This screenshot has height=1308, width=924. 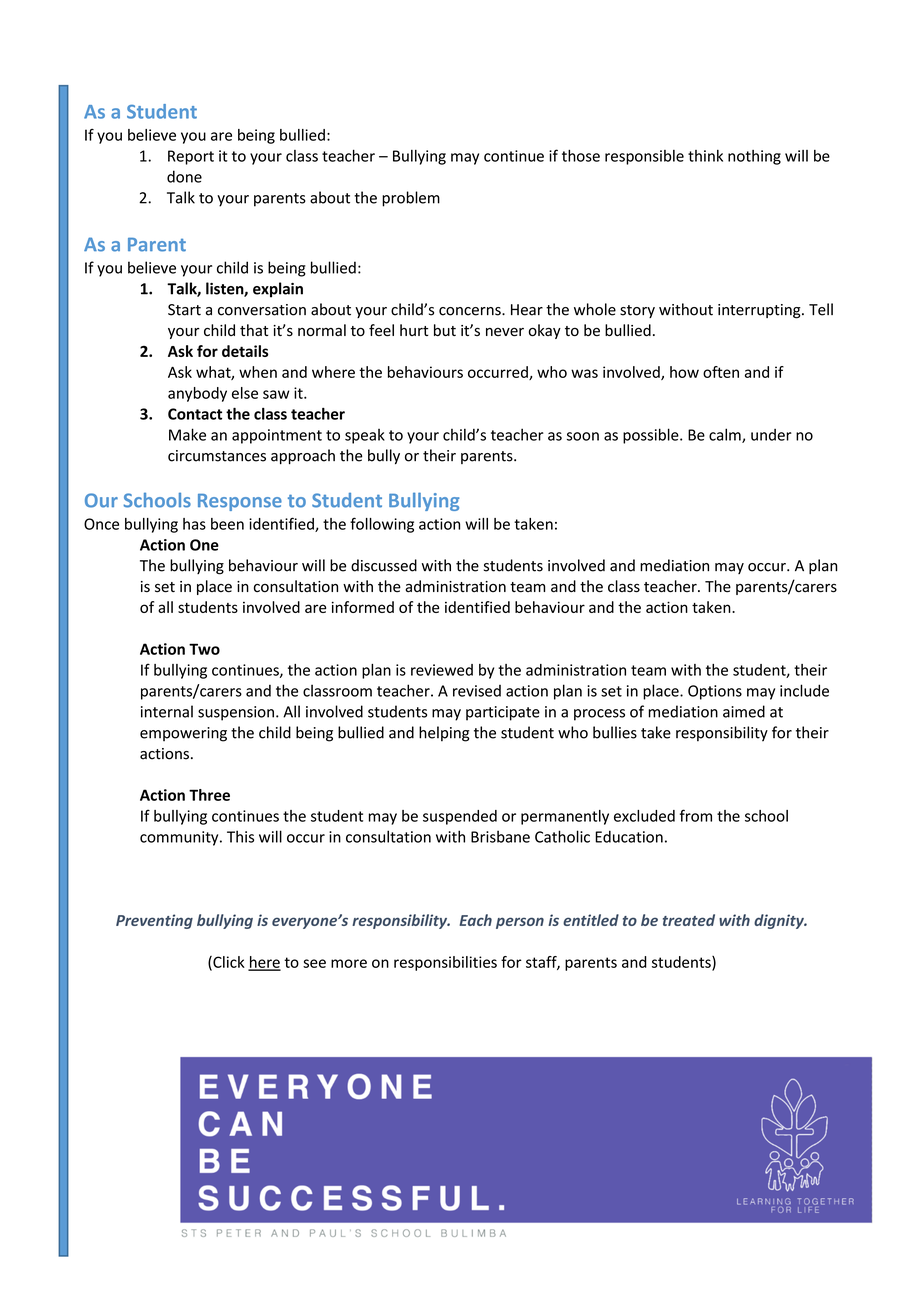 What do you see at coordinates (754, 157) in the screenshot?
I see `nothing` at bounding box center [754, 157].
